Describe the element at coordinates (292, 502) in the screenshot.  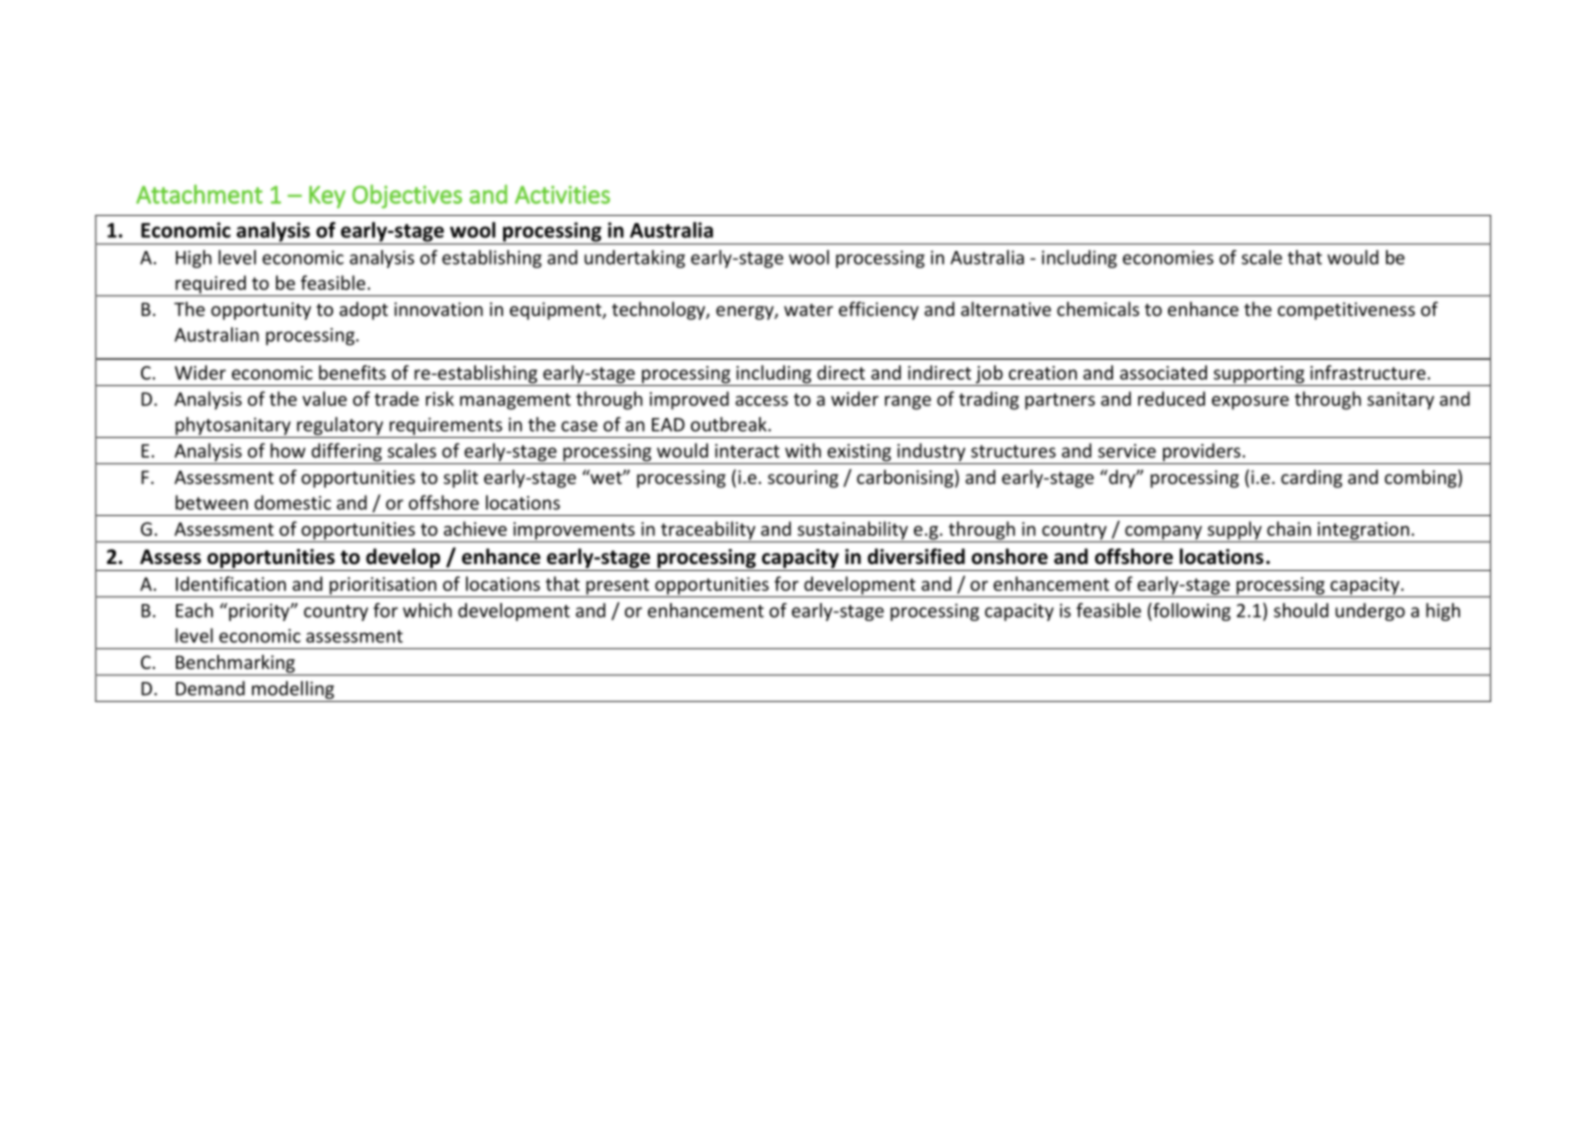
I see `domestic` at that location.
